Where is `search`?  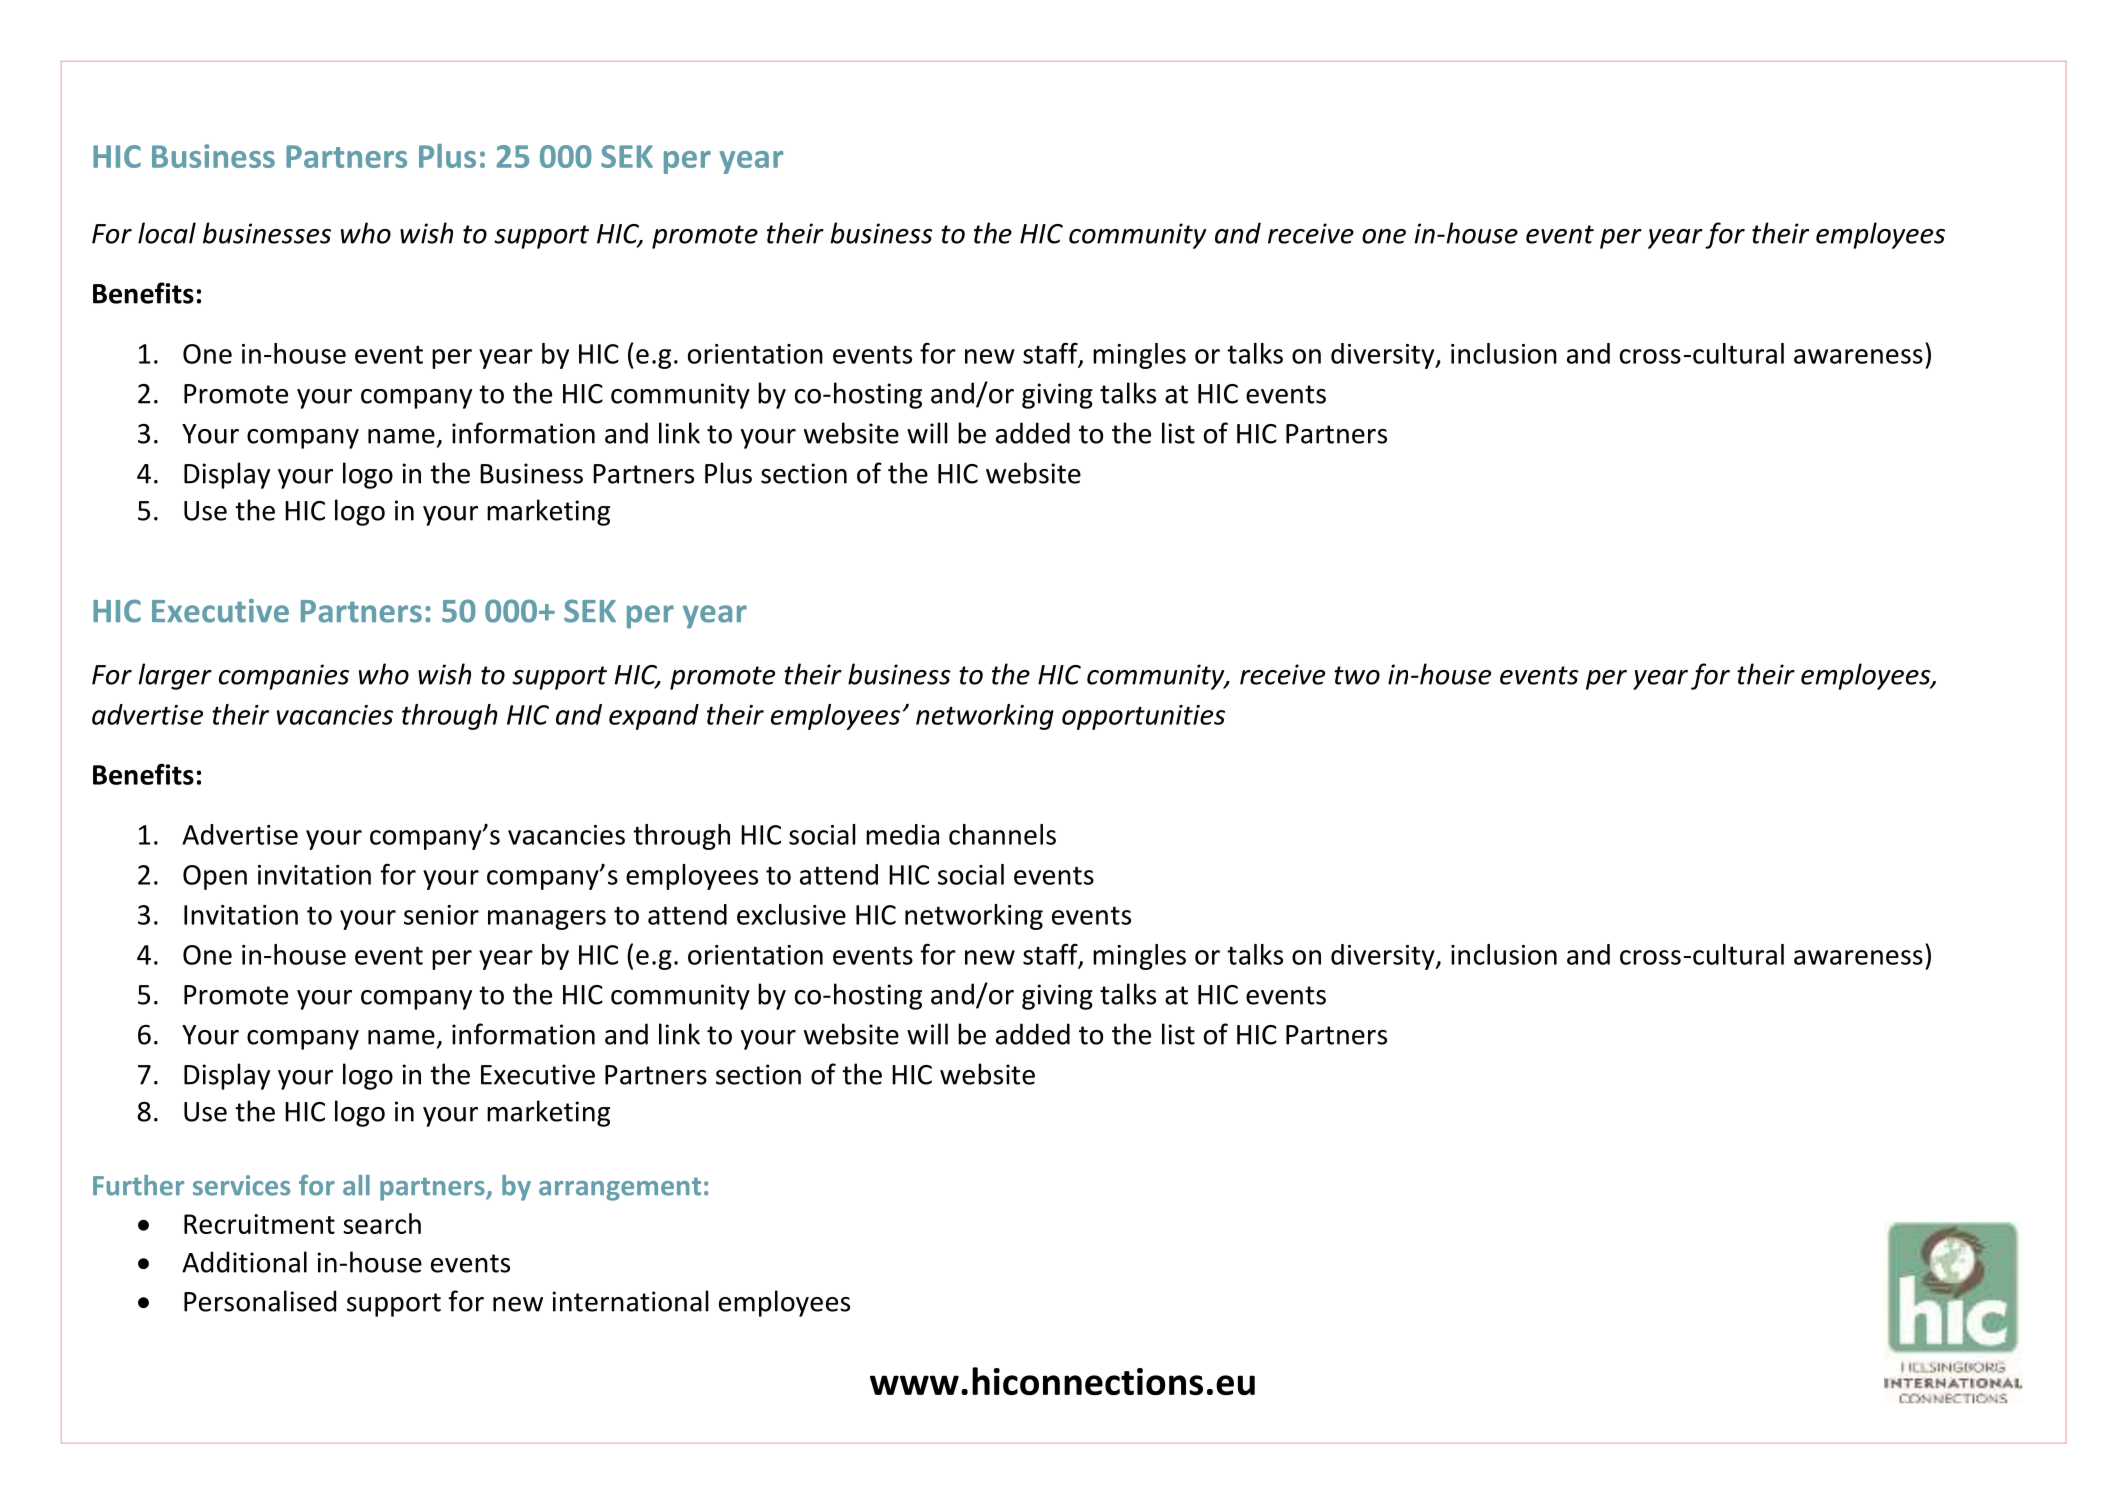 search is located at coordinates (382, 1223).
